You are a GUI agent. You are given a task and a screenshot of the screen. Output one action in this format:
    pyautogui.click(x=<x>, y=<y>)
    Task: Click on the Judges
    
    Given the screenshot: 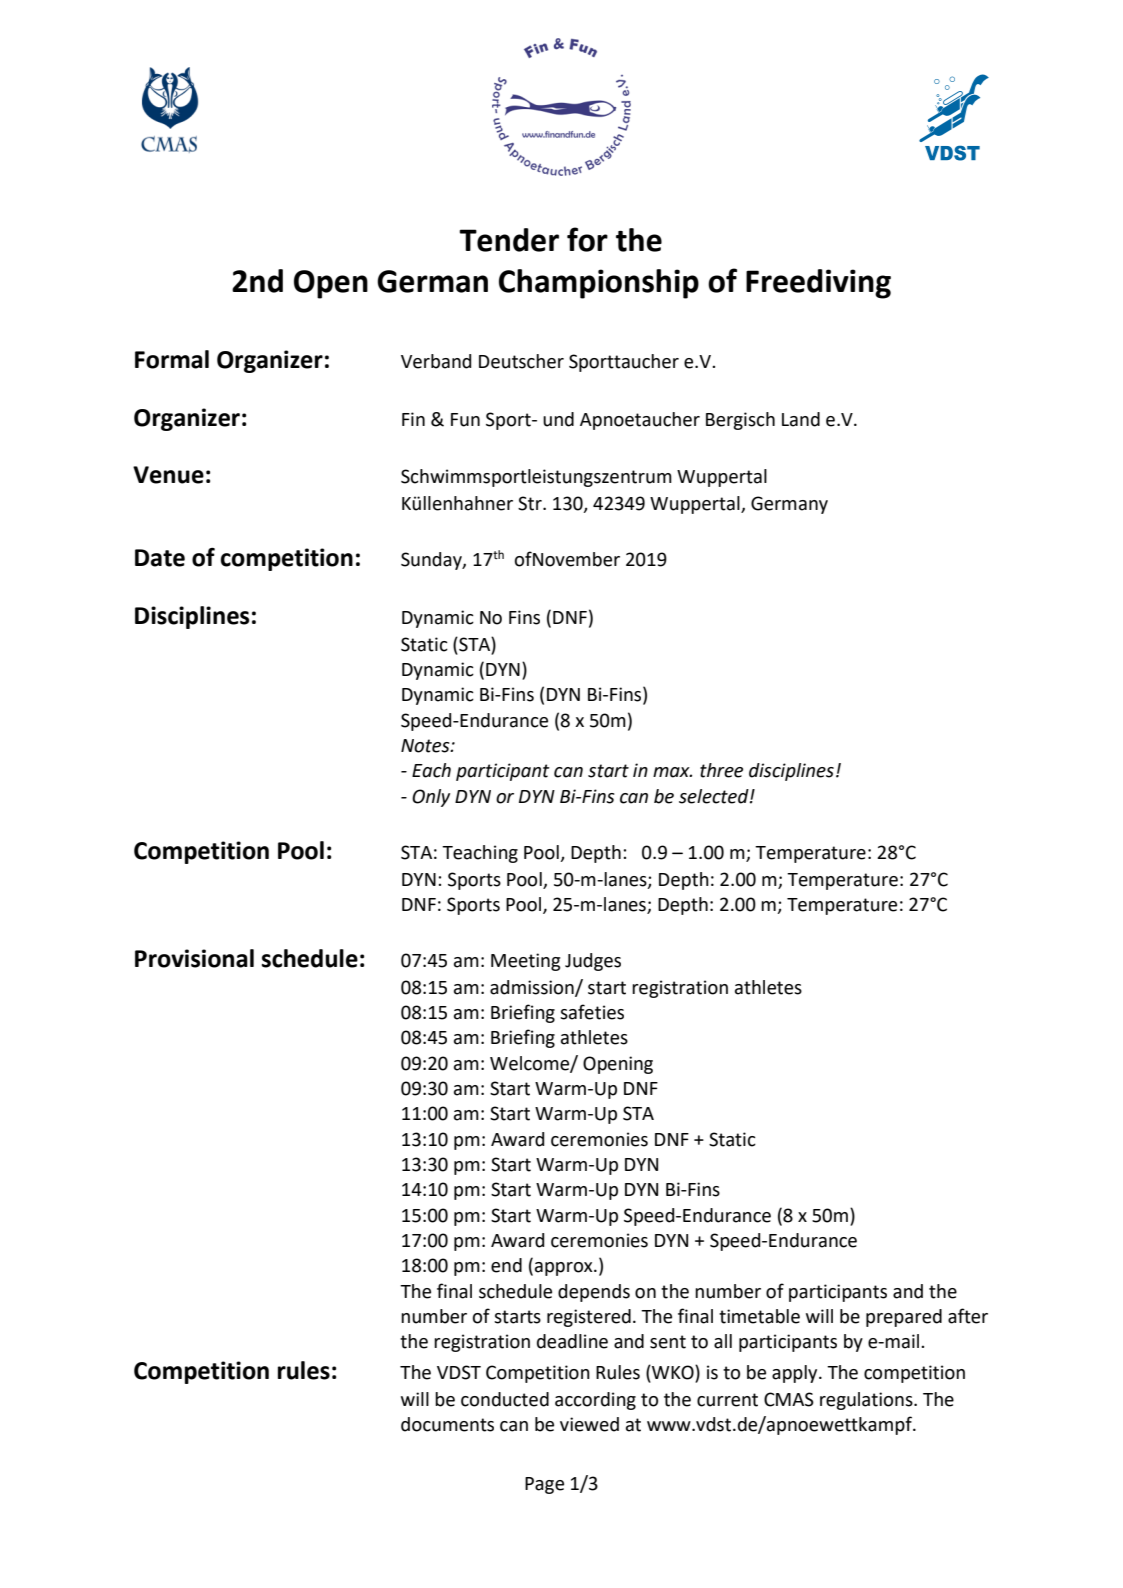 What is the action you would take?
    pyautogui.click(x=593, y=962)
